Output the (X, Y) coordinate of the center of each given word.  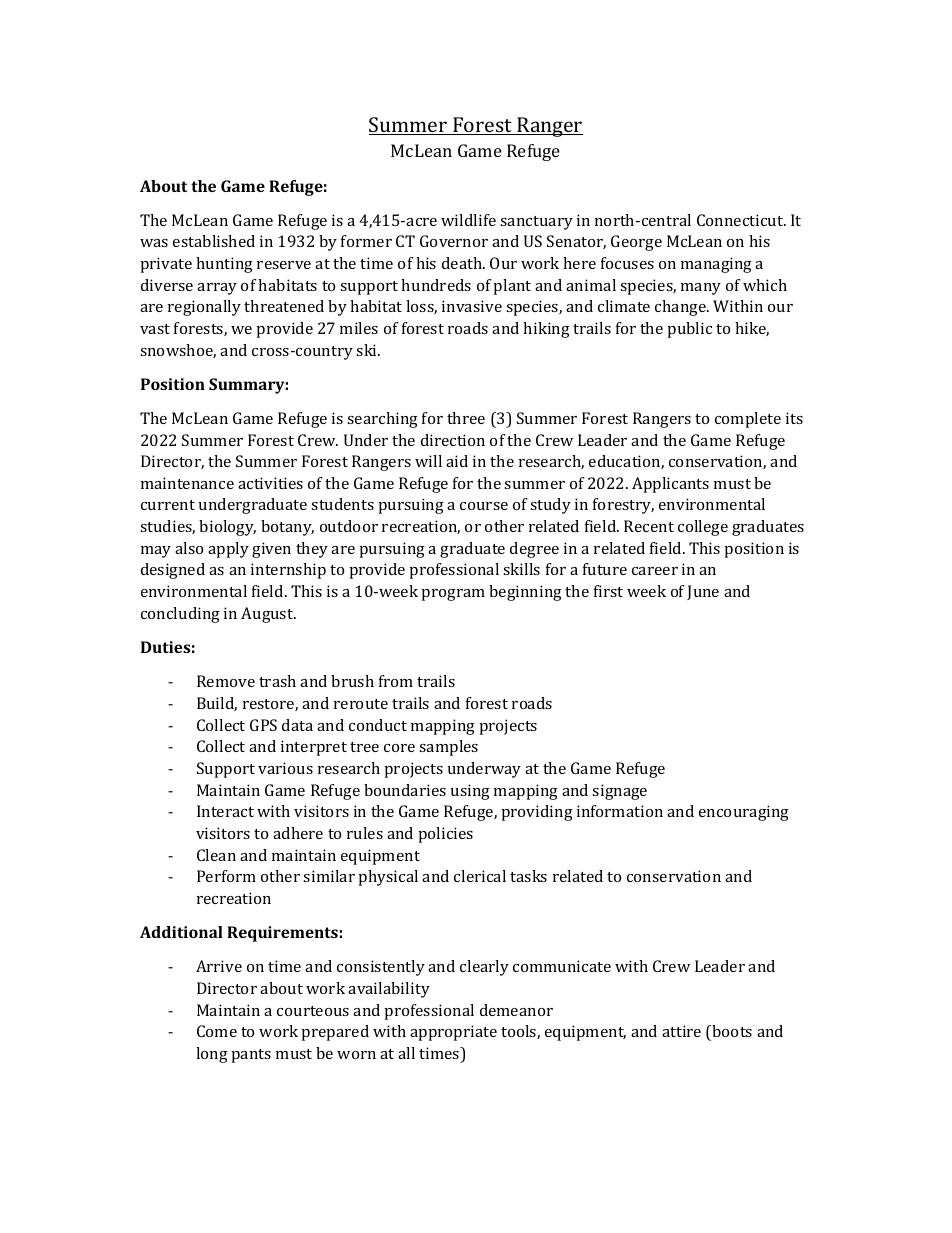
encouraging (744, 813)
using (470, 792)
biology (227, 528)
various (285, 768)
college (703, 528)
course (484, 506)
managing (716, 265)
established (214, 241)
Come (217, 1031)
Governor (454, 241)
